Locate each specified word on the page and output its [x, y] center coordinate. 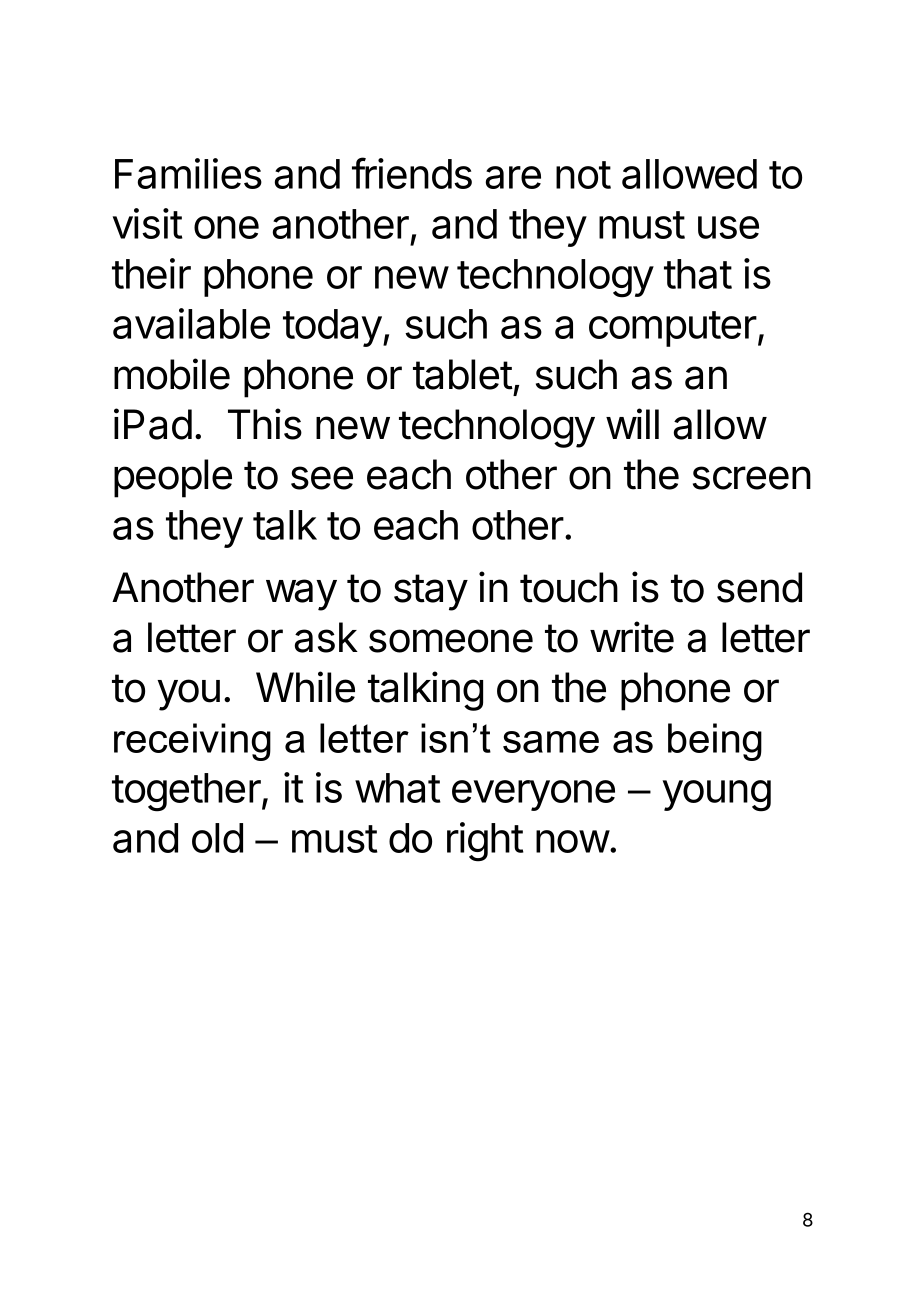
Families [188, 173]
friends [412, 173]
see [322, 478]
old [217, 838]
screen [752, 478]
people [173, 478]
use [728, 227]
